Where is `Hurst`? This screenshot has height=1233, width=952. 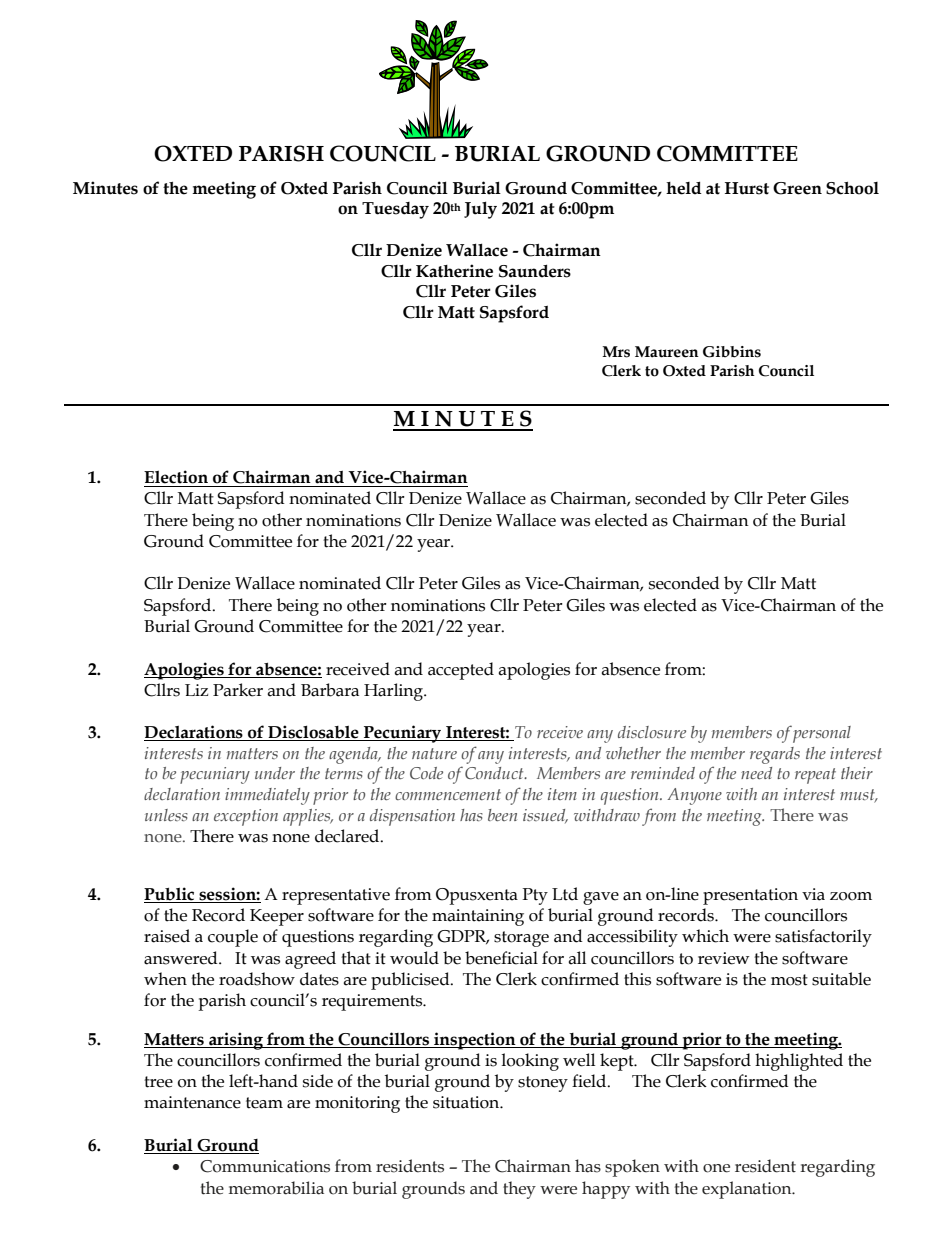 Hurst is located at coordinates (747, 188).
